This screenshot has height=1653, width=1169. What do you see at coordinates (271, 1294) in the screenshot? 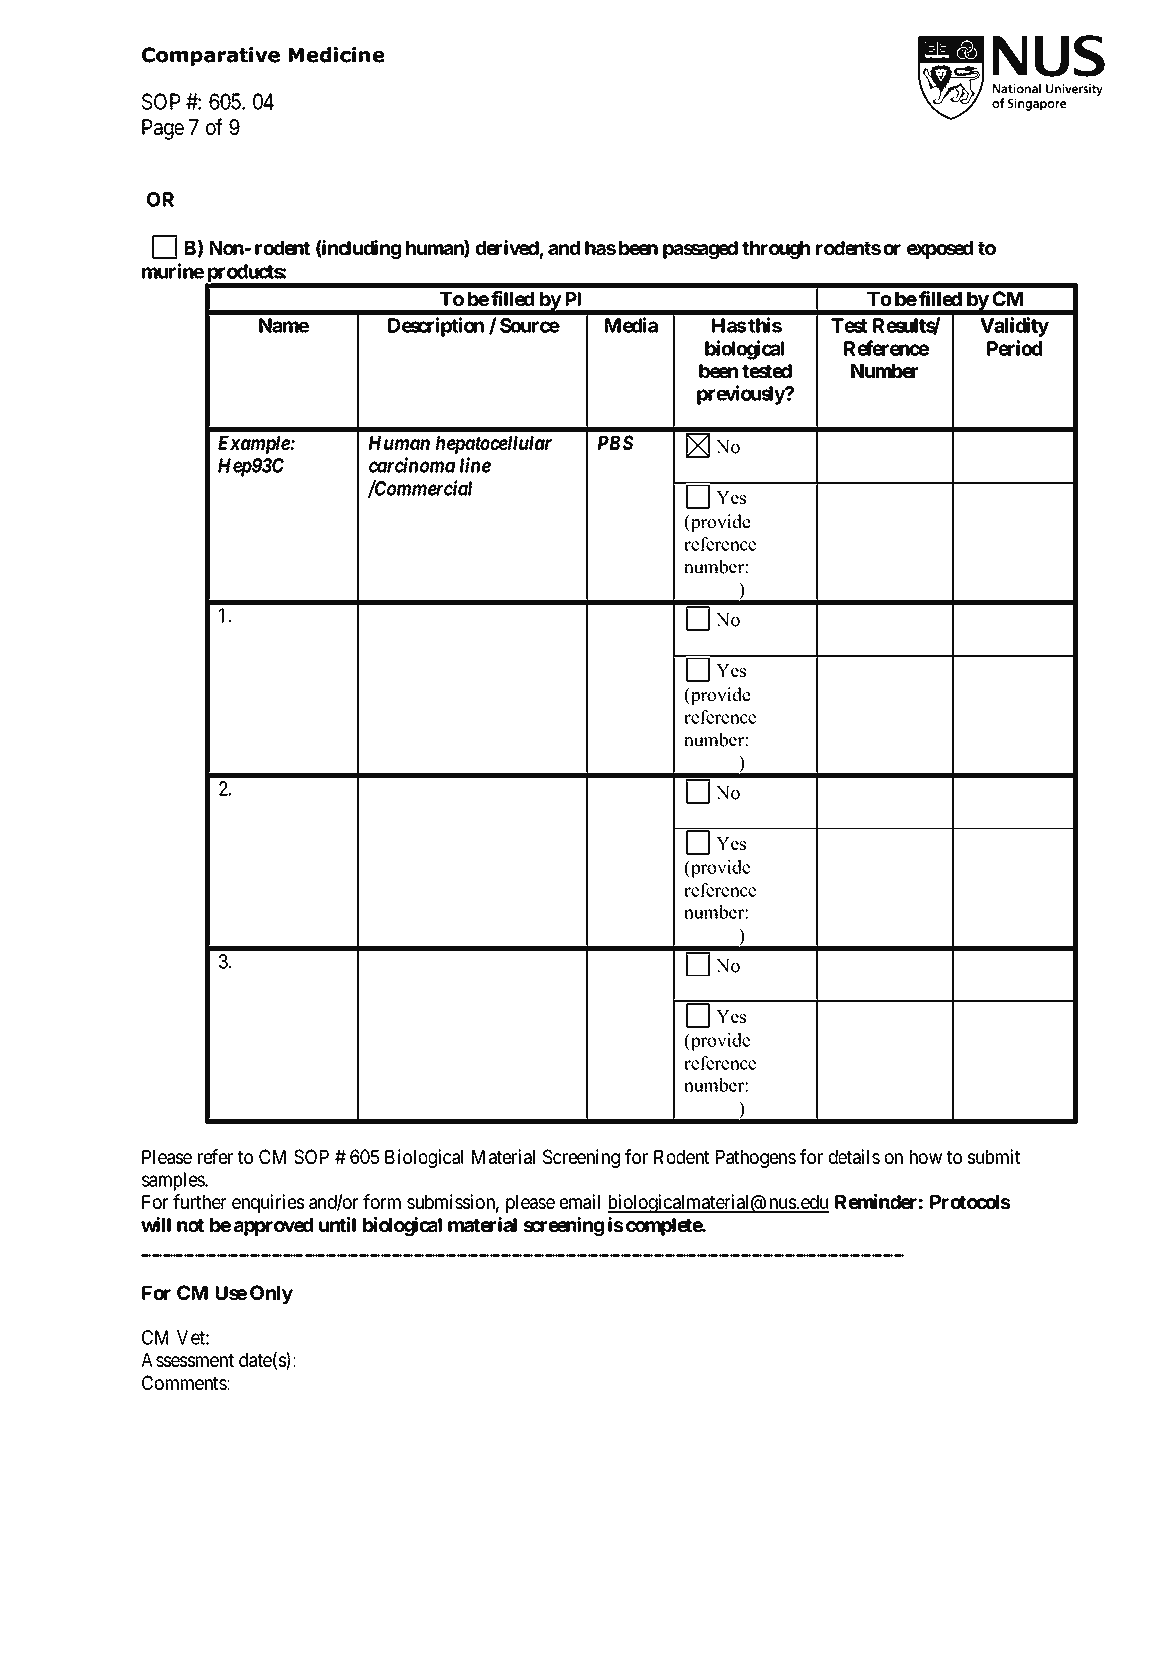
I see `Only` at bounding box center [271, 1294].
